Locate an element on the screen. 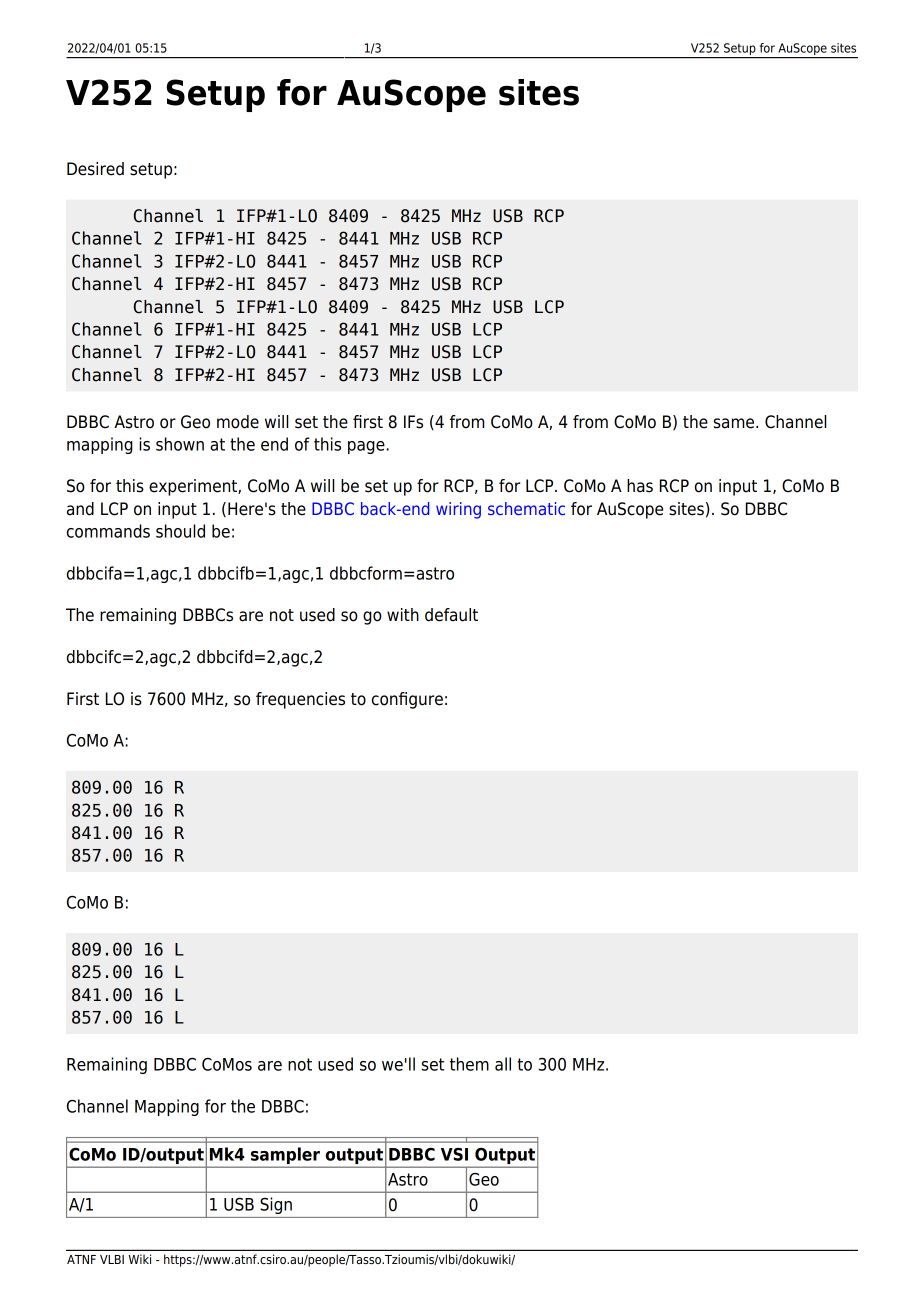 The width and height of the screenshot is (924, 1308). same is located at coordinates (735, 423).
